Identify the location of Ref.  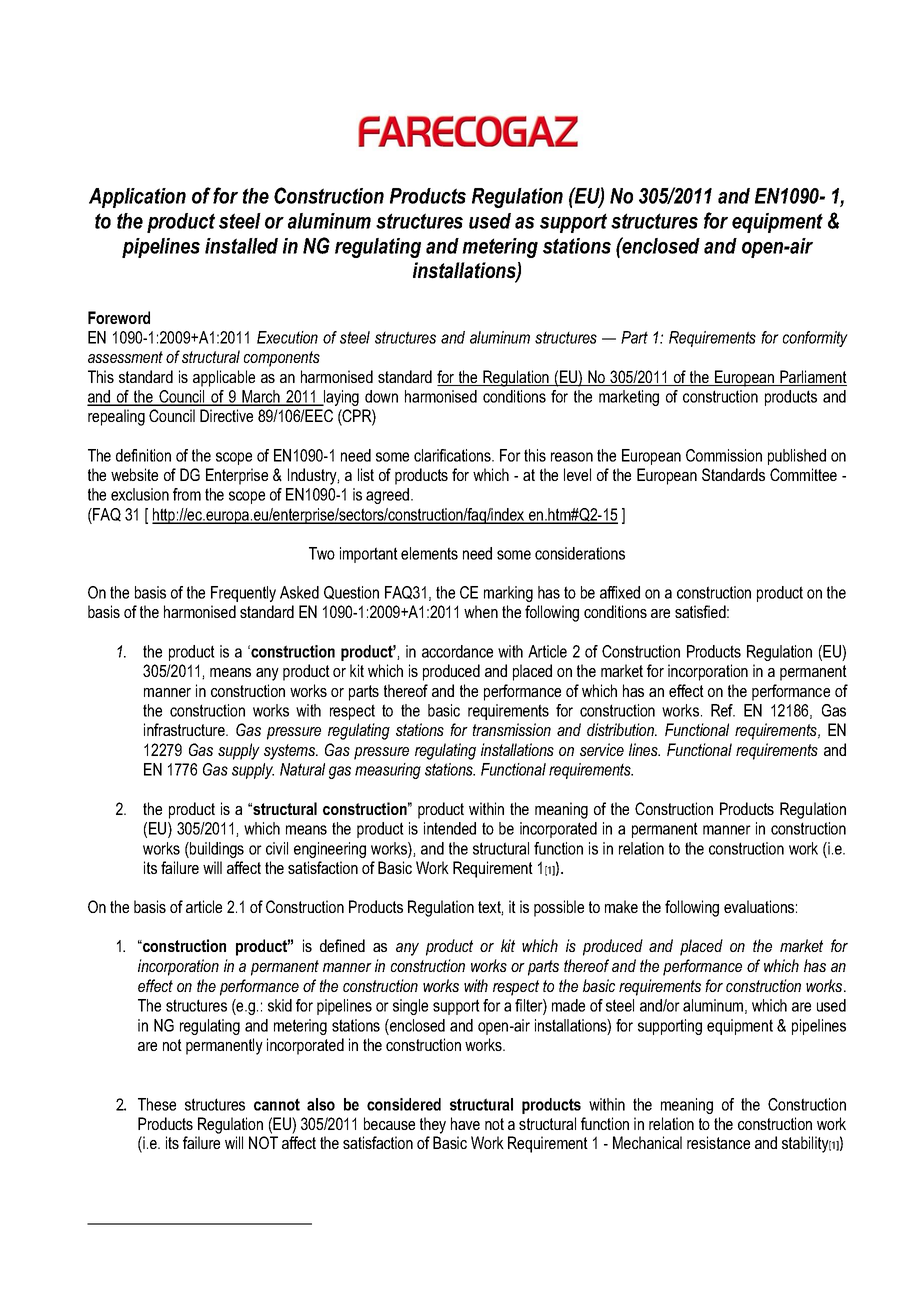
(723, 710).
